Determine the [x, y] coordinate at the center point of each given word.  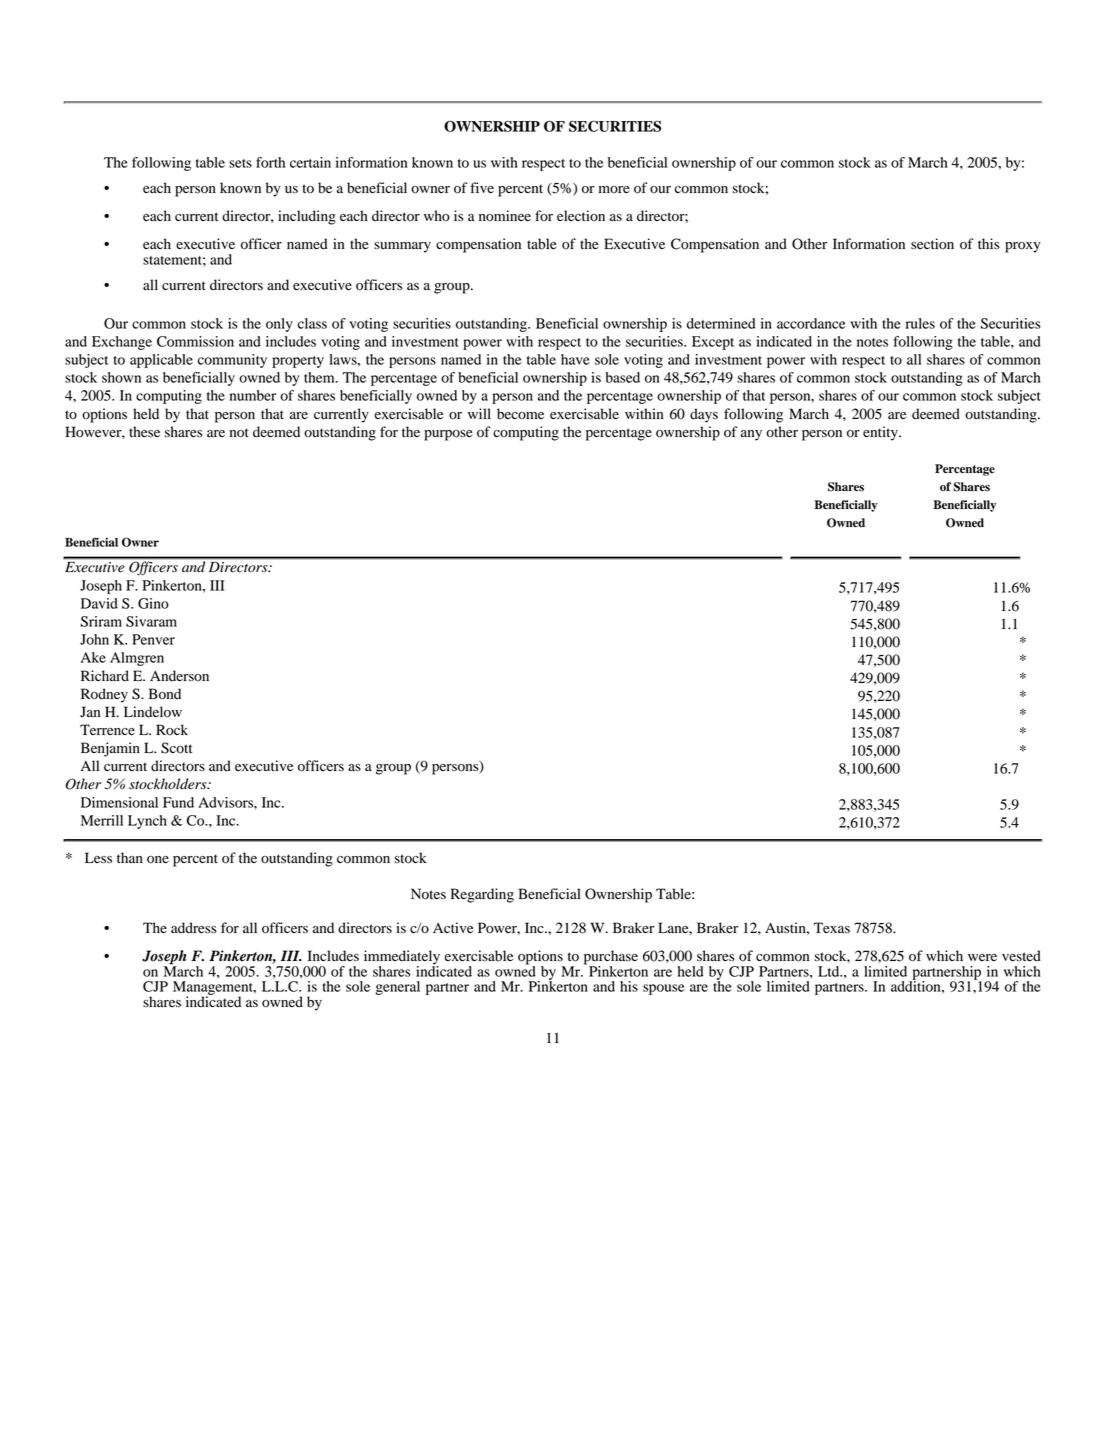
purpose [448, 435]
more [614, 190]
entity [881, 433]
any [751, 435]
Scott [177, 748]
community [232, 361]
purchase [611, 958]
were [982, 957]
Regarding [482, 895]
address [194, 928]
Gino [153, 603]
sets [240, 163]
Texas [831, 928]
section [932, 244]
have [575, 359]
